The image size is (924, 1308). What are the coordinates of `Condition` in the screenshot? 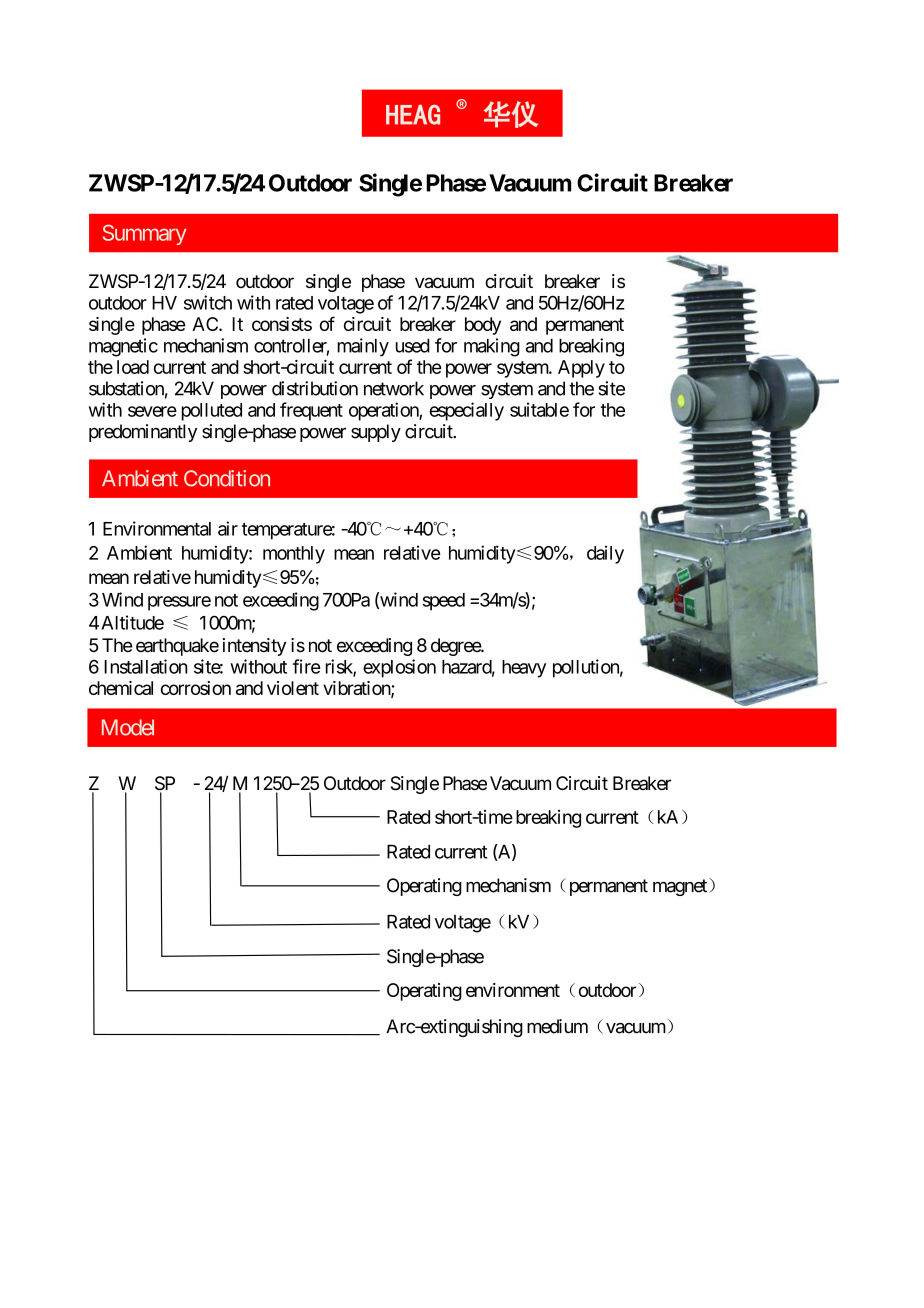 It's located at (227, 478).
